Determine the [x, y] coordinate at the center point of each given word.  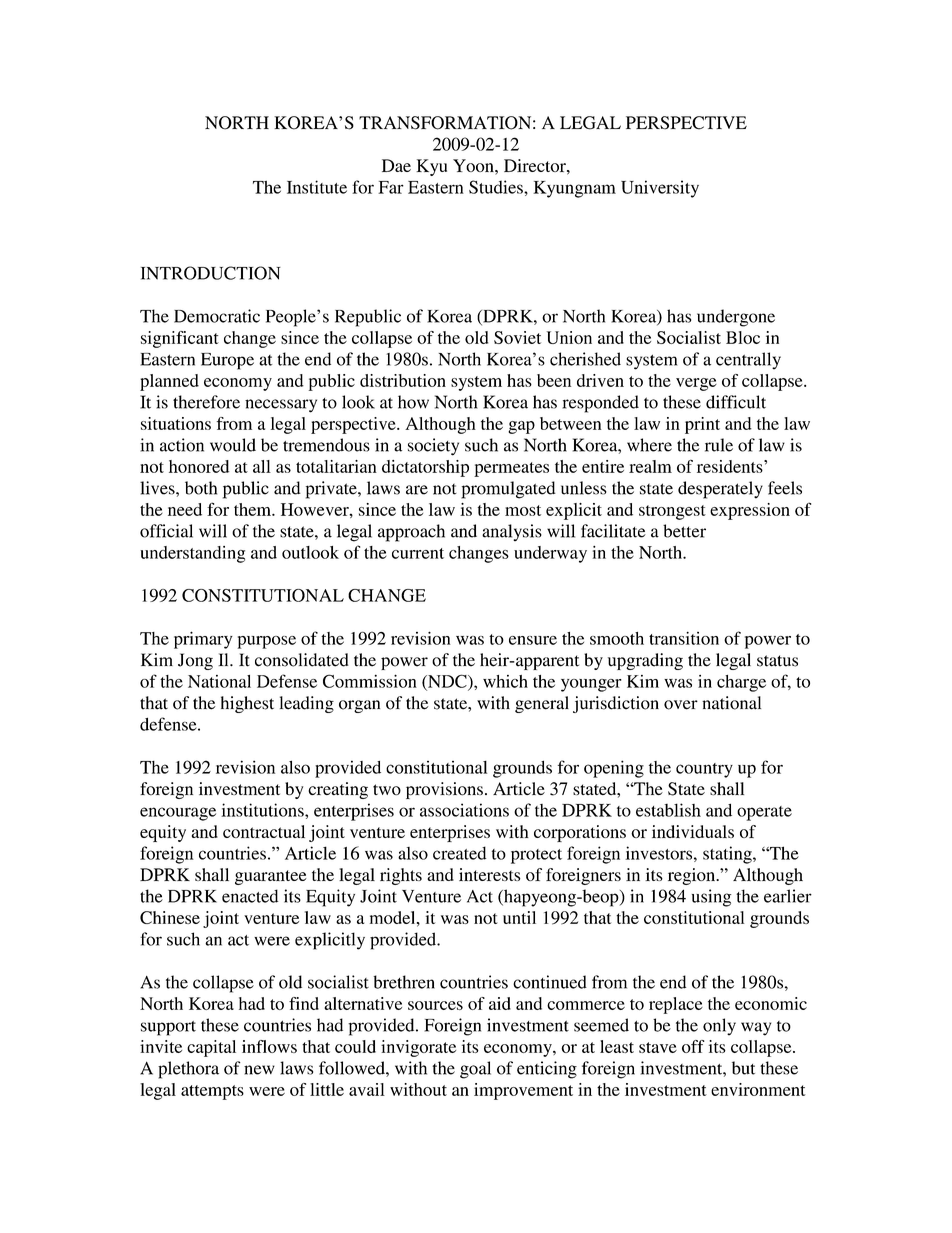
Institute [317, 187]
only [719, 1027]
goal [475, 1070]
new [259, 1070]
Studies [497, 187]
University [660, 189]
